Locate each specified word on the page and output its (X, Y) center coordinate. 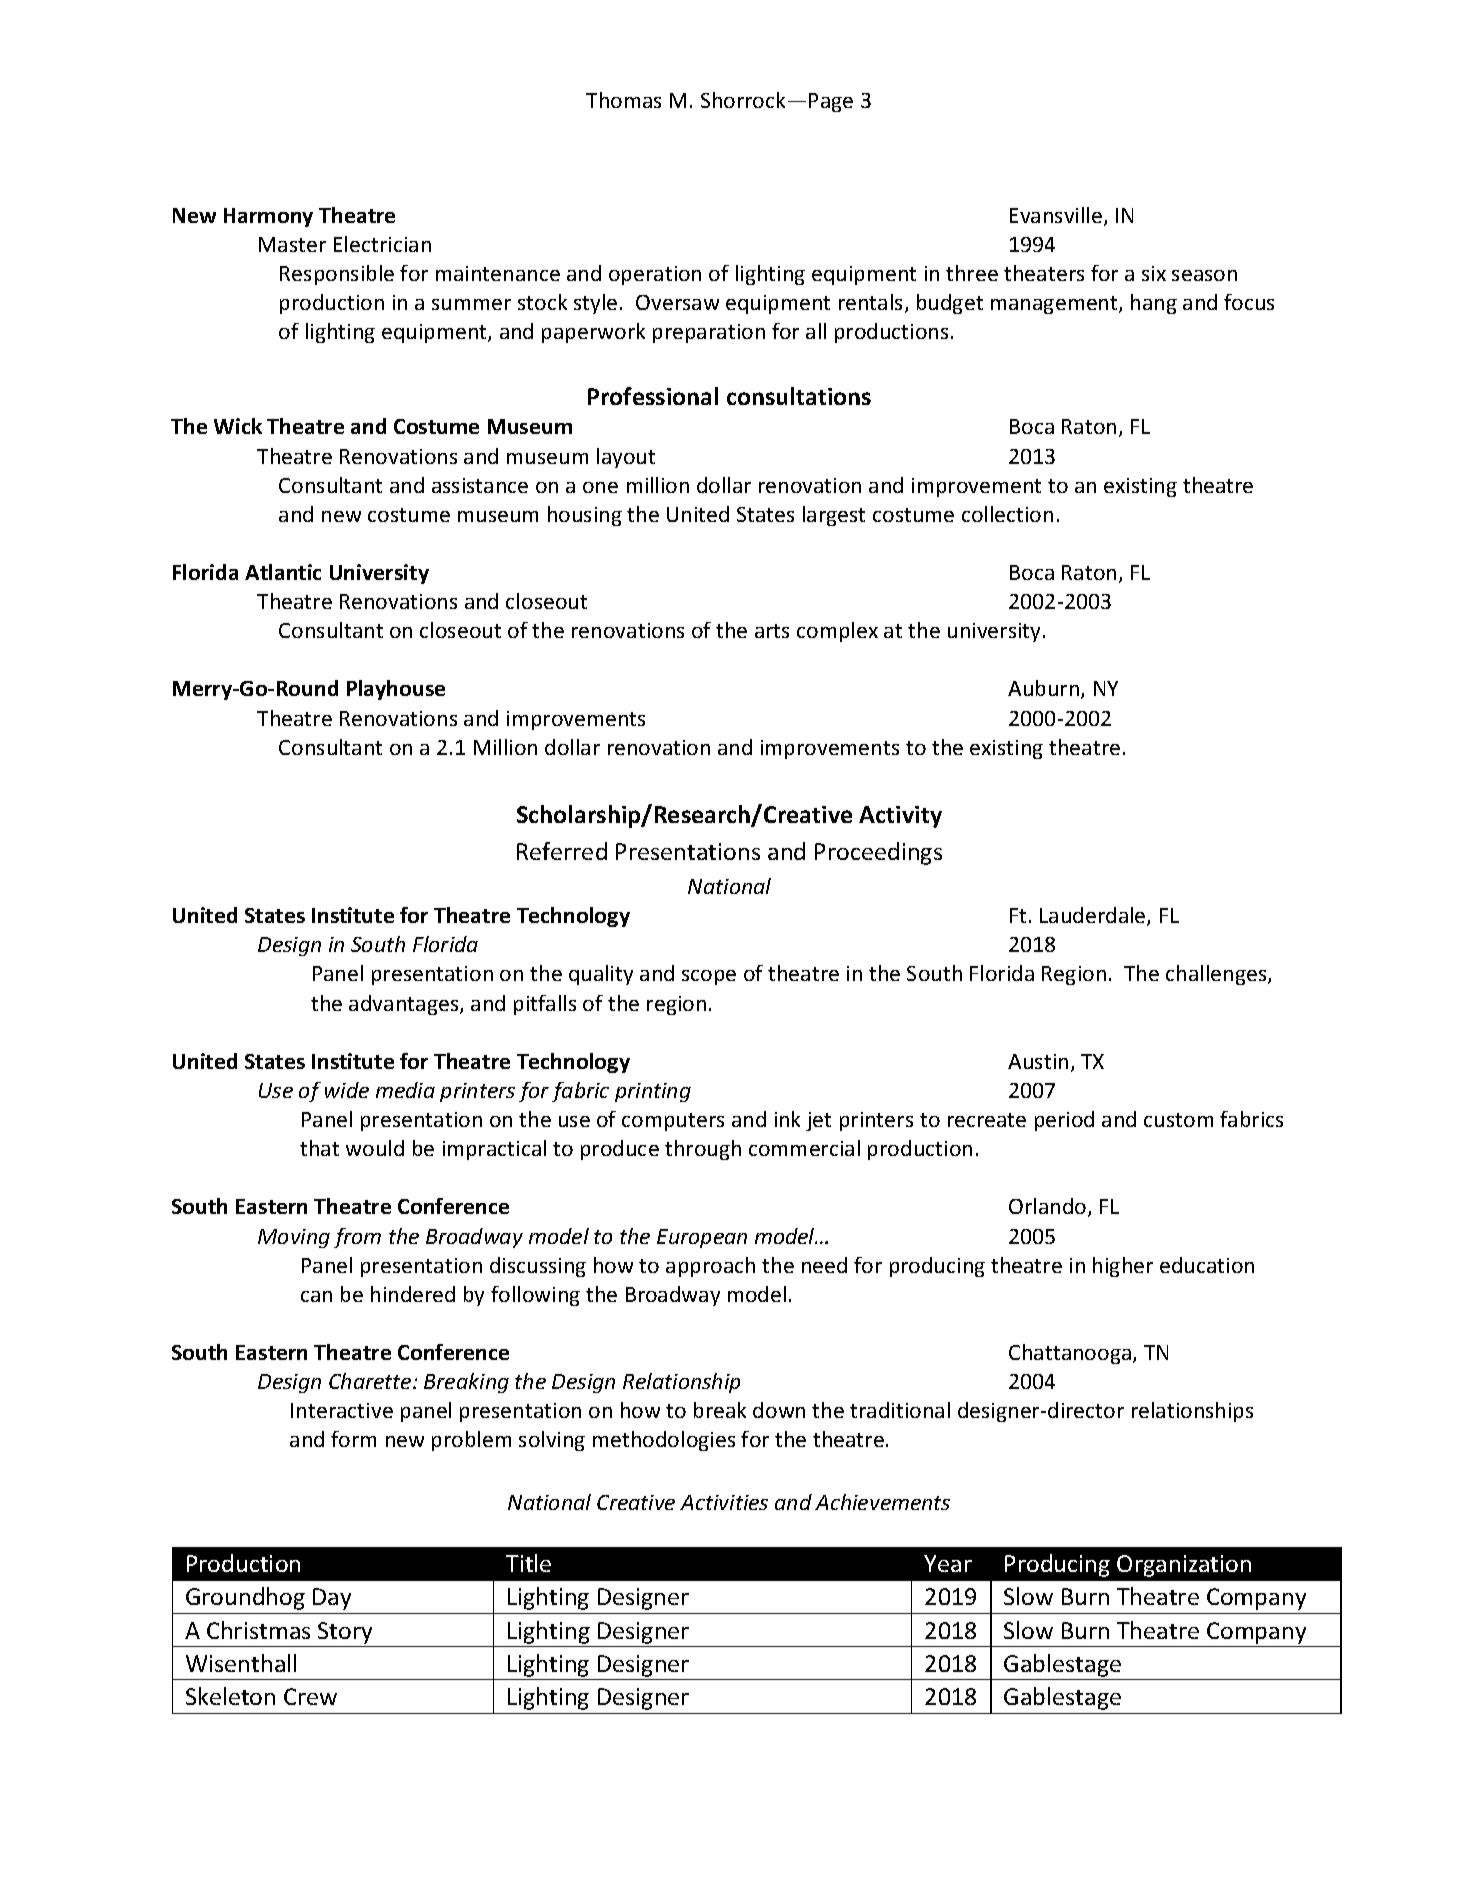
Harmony (268, 217)
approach (710, 1267)
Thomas (623, 100)
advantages (405, 1005)
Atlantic (283, 572)
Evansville (1057, 216)
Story (345, 1633)
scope (709, 977)
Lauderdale (1094, 916)
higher (1123, 1267)
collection (1007, 514)
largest (834, 516)
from (357, 1238)
